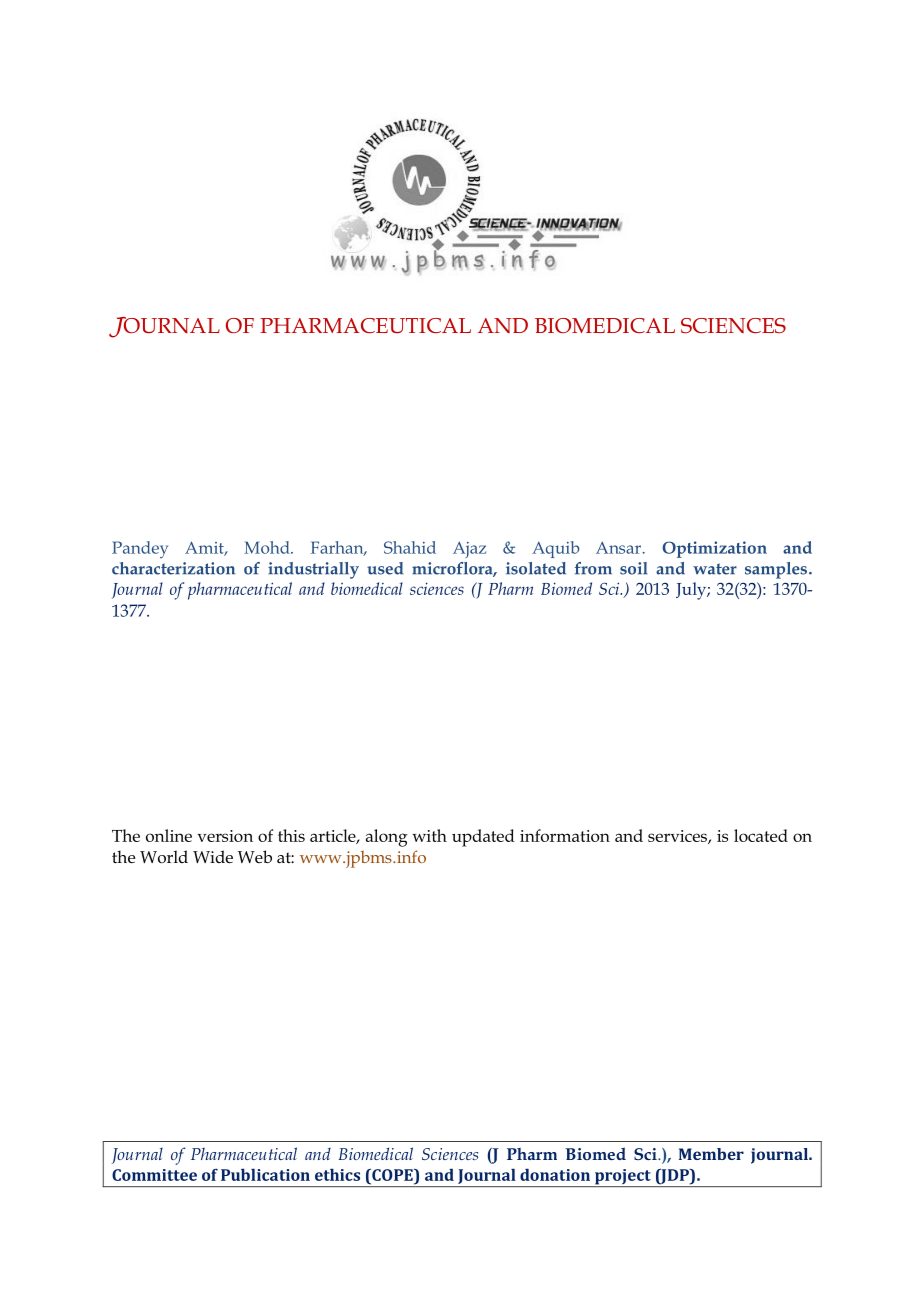 The width and height of the screenshot is (924, 1308). I want to click on Wide, so click(213, 857).
